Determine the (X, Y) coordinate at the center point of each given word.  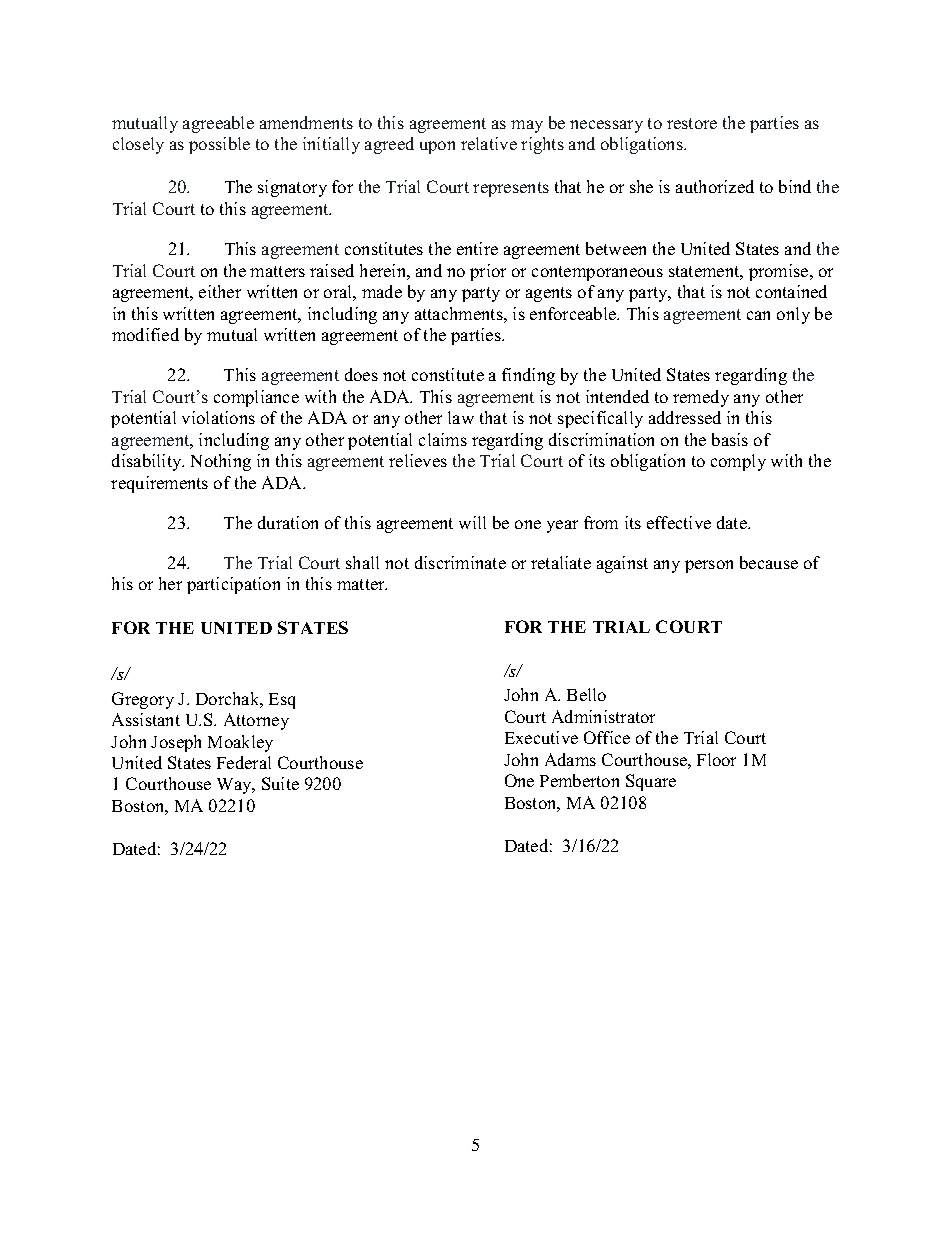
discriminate (460, 562)
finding (528, 376)
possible (219, 145)
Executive (541, 737)
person (709, 566)
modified (145, 334)
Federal (244, 762)
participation (233, 585)
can (758, 315)
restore (692, 123)
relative (489, 143)
